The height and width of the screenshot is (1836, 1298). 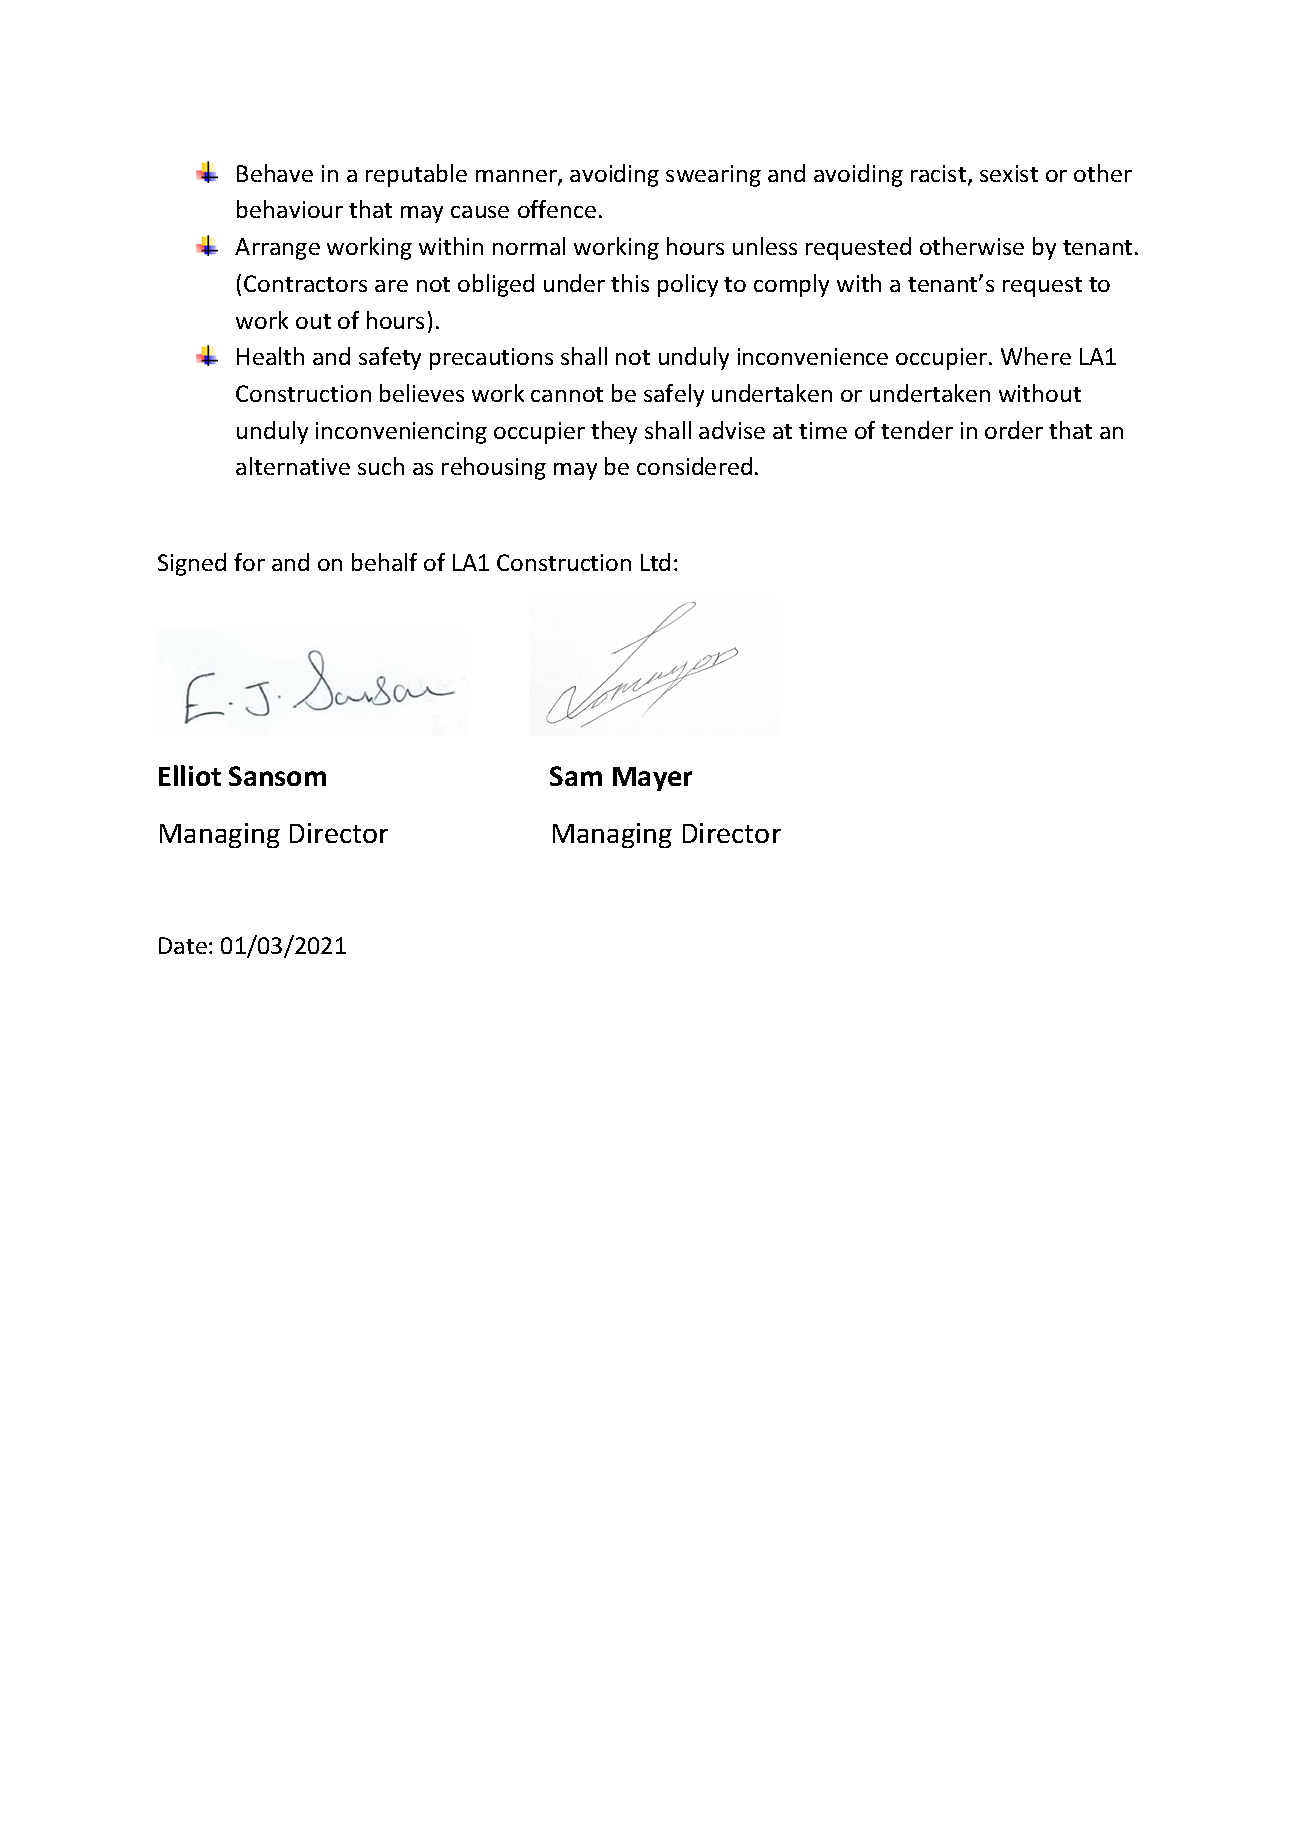 What do you see at coordinates (655, 562) in the screenshot?
I see `Ltd` at bounding box center [655, 562].
